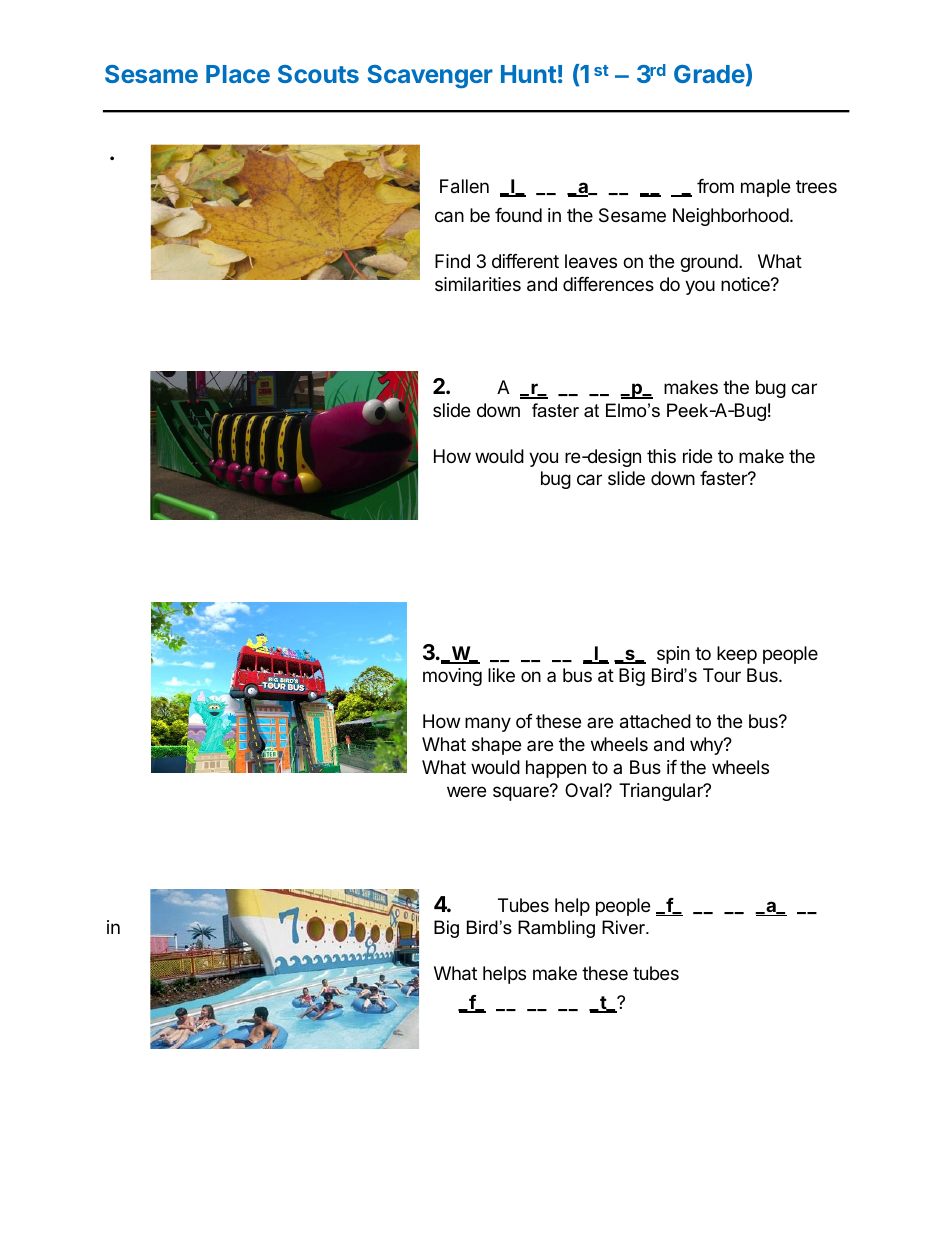  What do you see at coordinates (501, 675) in the document?
I see `like` at bounding box center [501, 675].
